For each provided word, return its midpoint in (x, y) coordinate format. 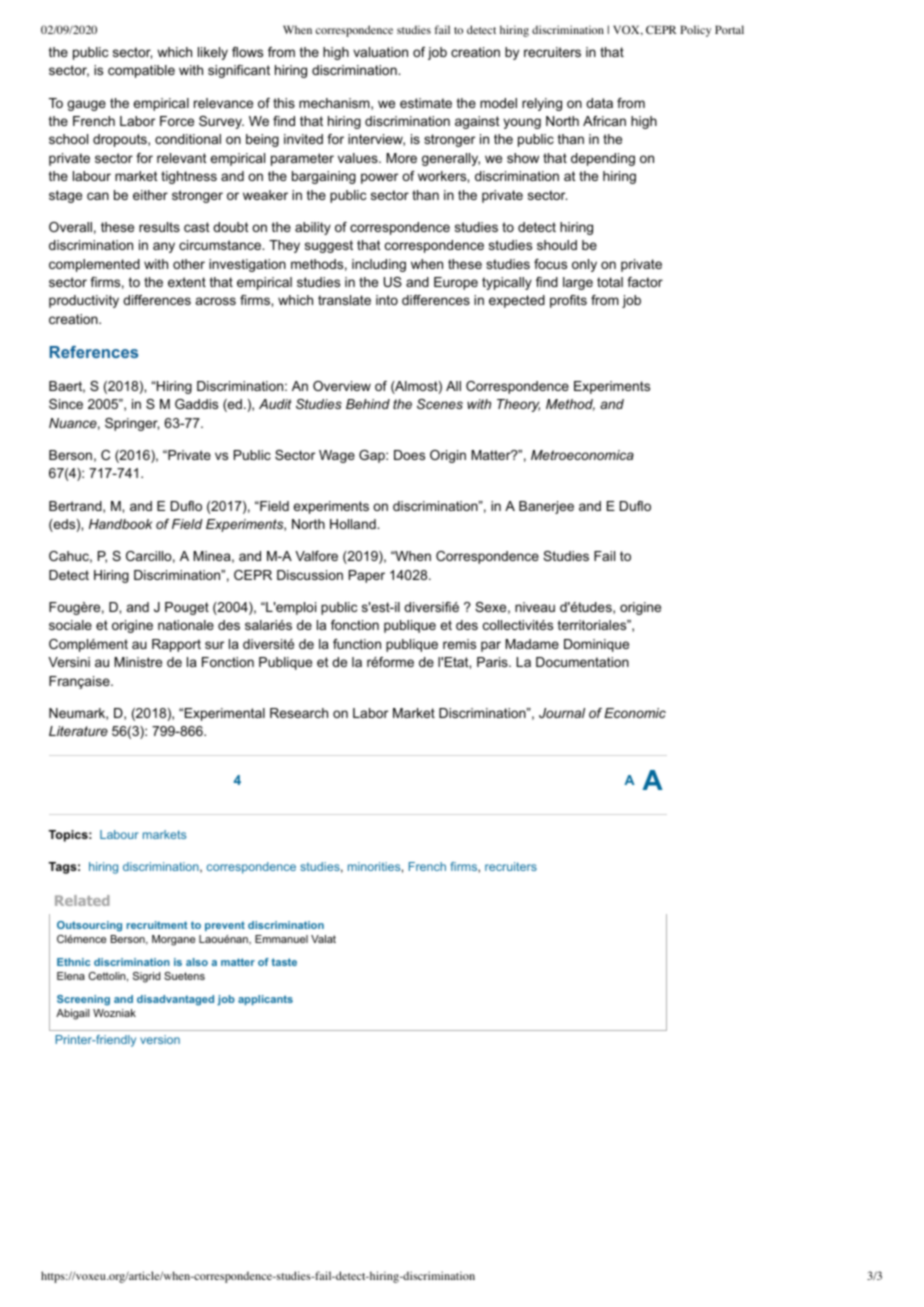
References (94, 352)
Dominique (596, 645)
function (357, 644)
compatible (141, 71)
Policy (695, 31)
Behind (368, 404)
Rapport (176, 645)
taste (284, 962)
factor (645, 282)
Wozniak (114, 1013)
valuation (380, 52)
